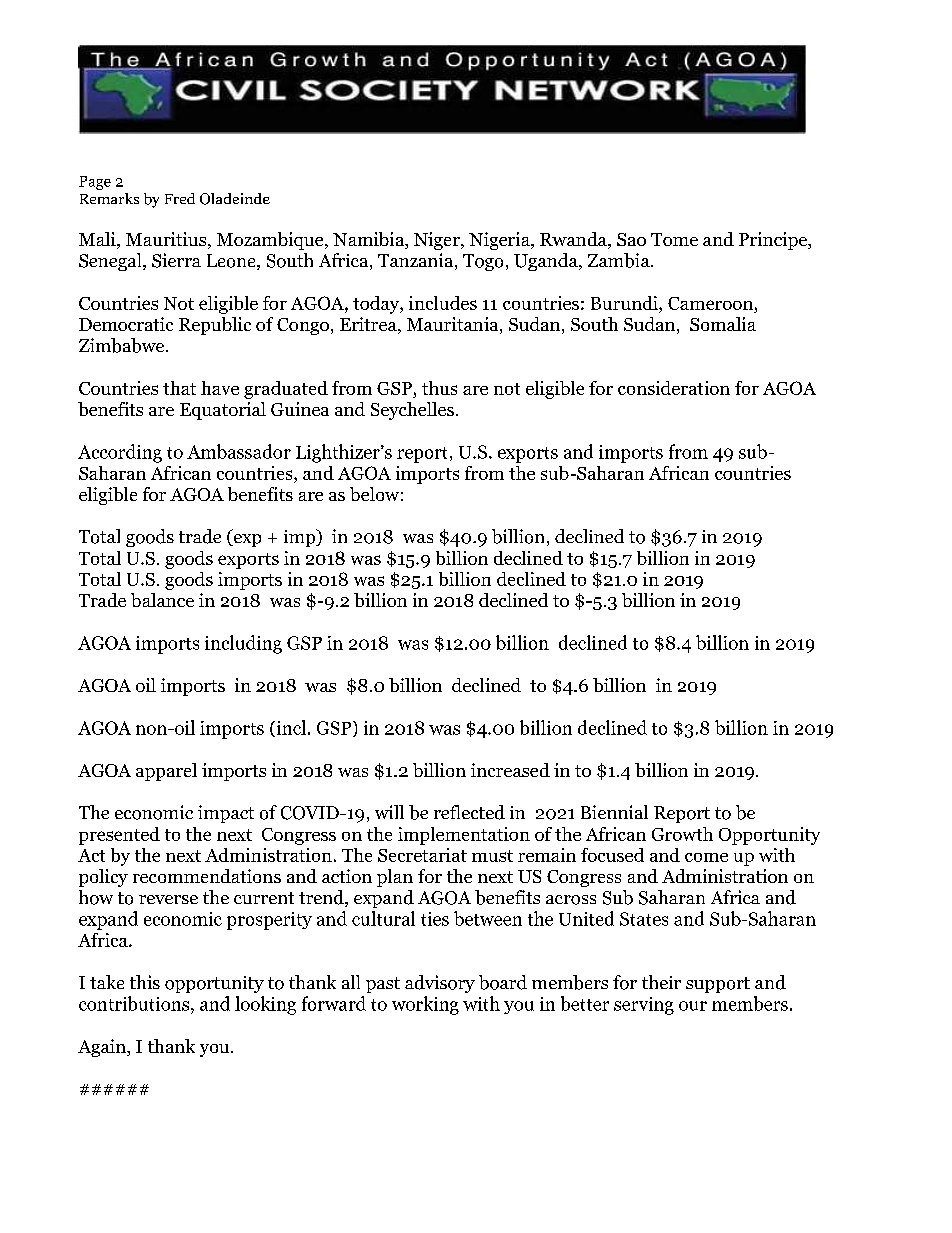 The image size is (952, 1233). What do you see at coordinates (614, 812) in the page?
I see `Biennial` at bounding box center [614, 812].
